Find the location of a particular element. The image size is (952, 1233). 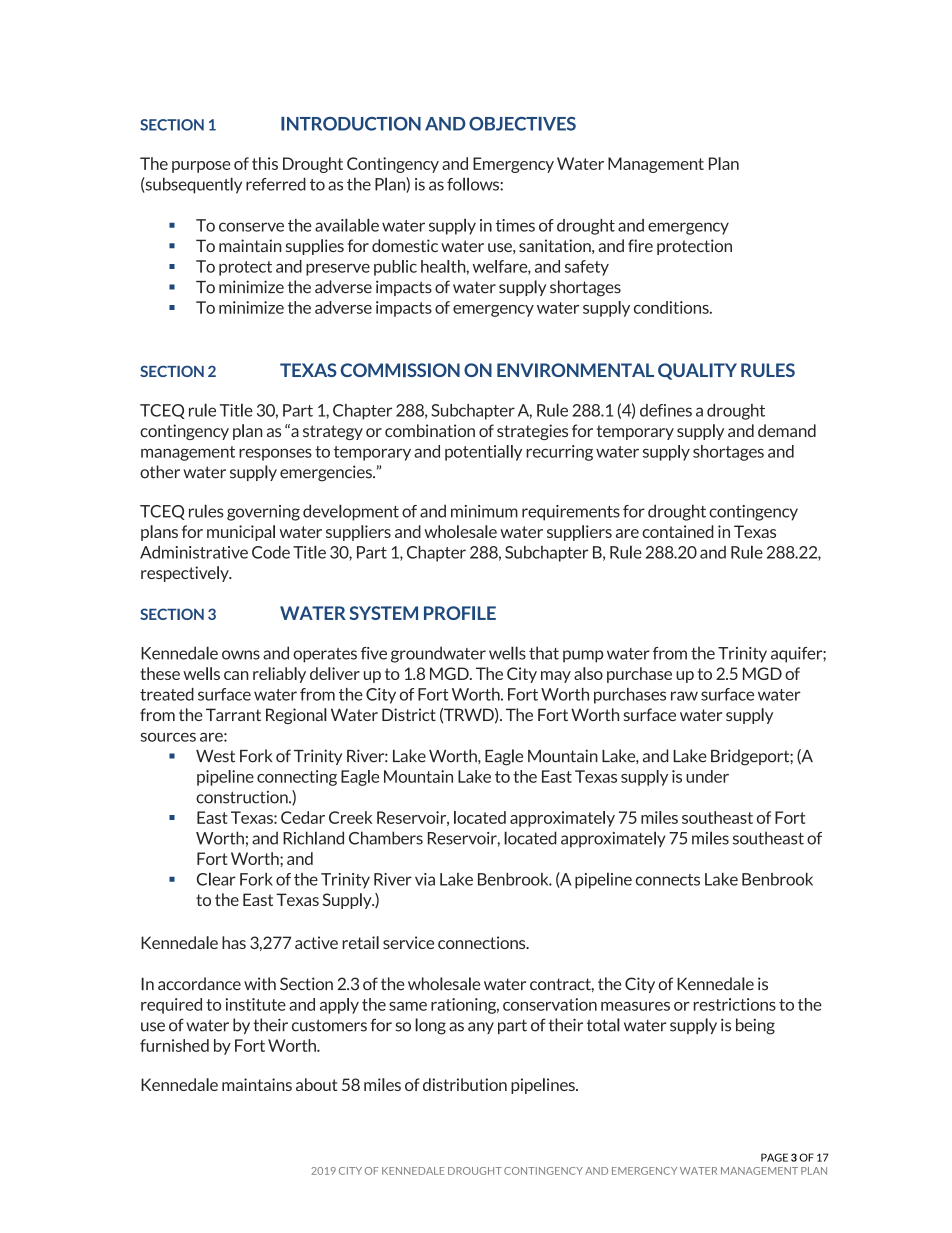

this is located at coordinates (265, 163).
